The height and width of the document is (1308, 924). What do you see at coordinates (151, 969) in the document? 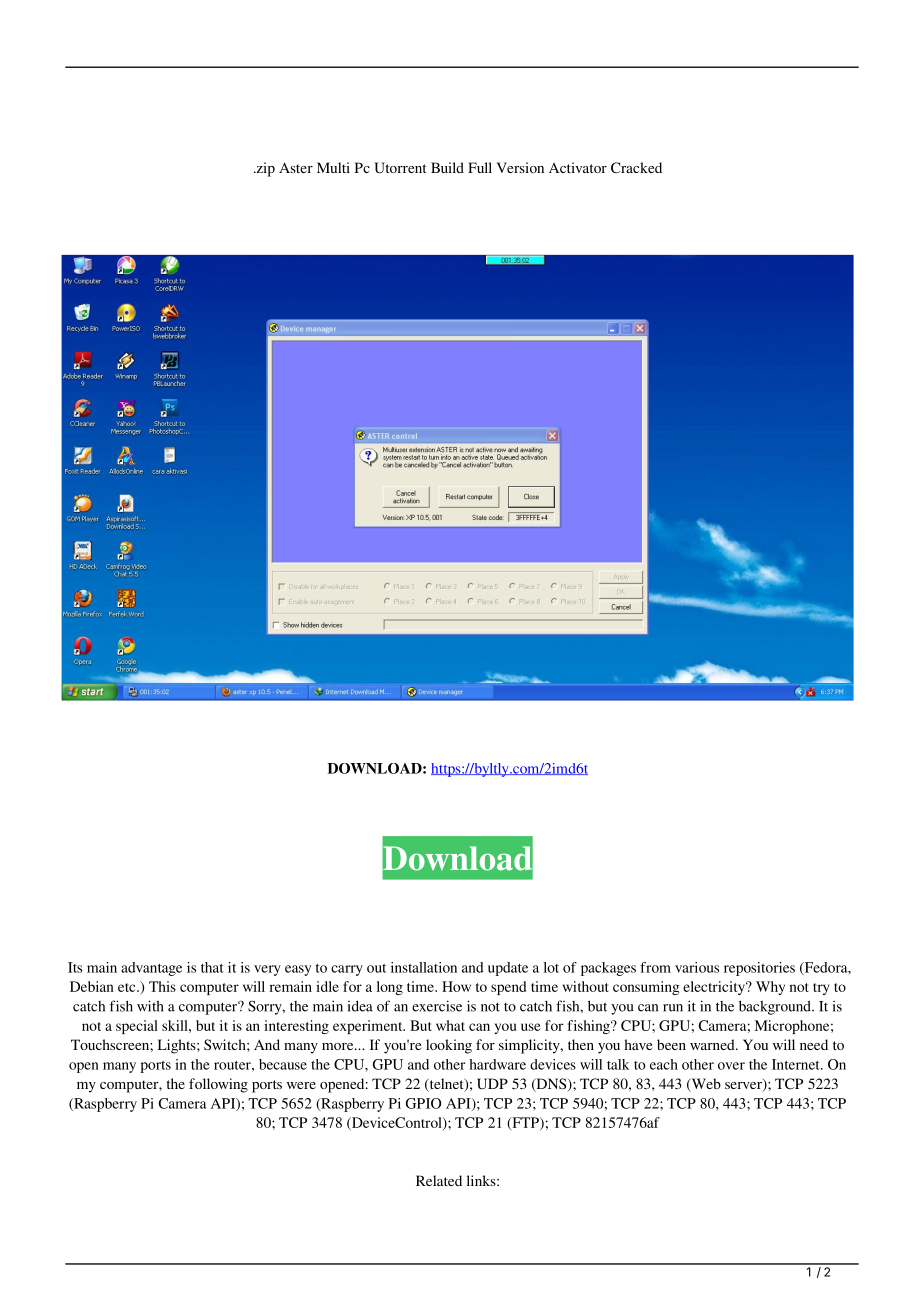
I see `advantage` at bounding box center [151, 969].
